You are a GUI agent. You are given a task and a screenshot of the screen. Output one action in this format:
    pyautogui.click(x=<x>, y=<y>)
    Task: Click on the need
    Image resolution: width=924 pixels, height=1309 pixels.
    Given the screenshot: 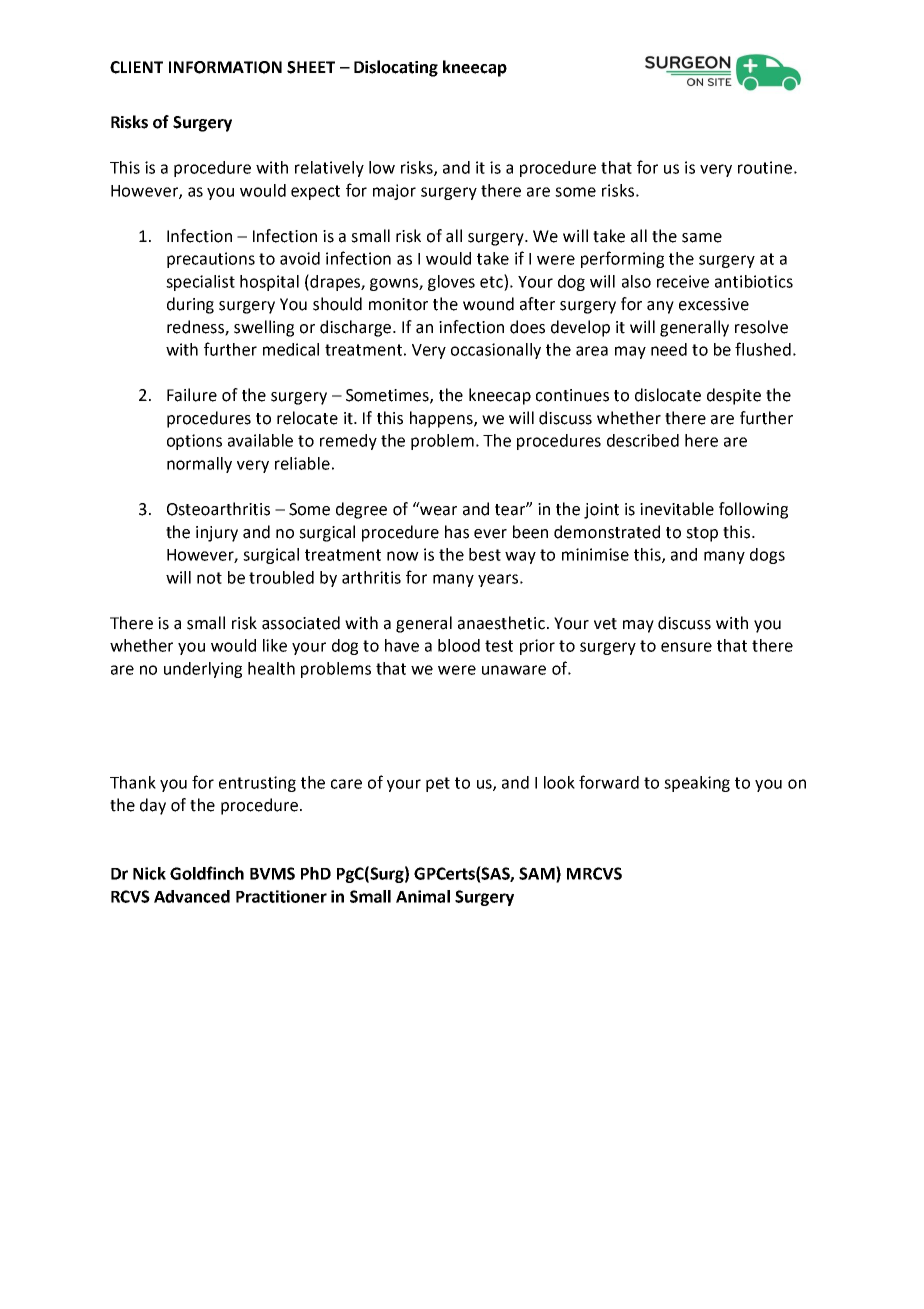 What is the action you would take?
    pyautogui.click(x=669, y=349)
